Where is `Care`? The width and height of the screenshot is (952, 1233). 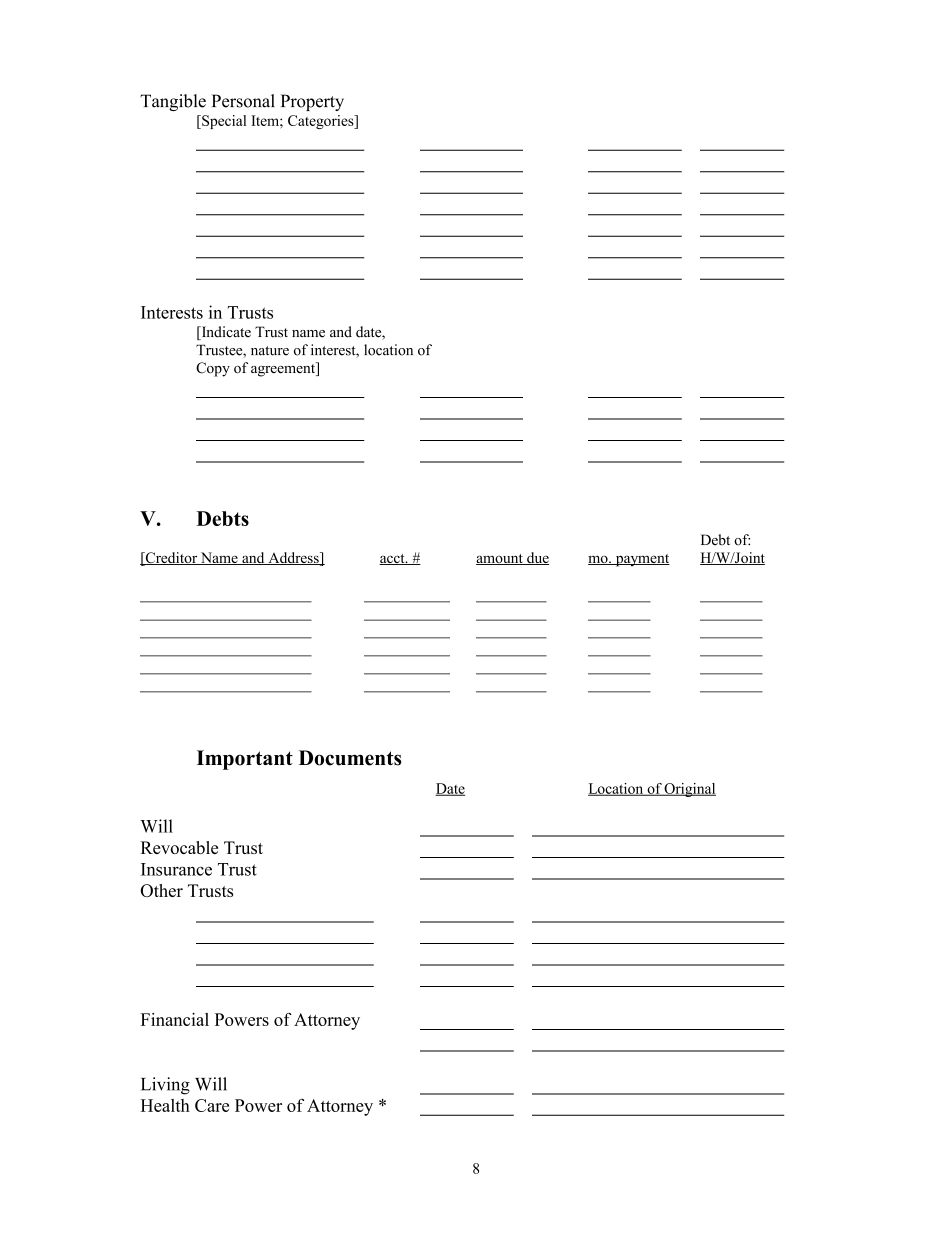
Care is located at coordinates (212, 1105).
